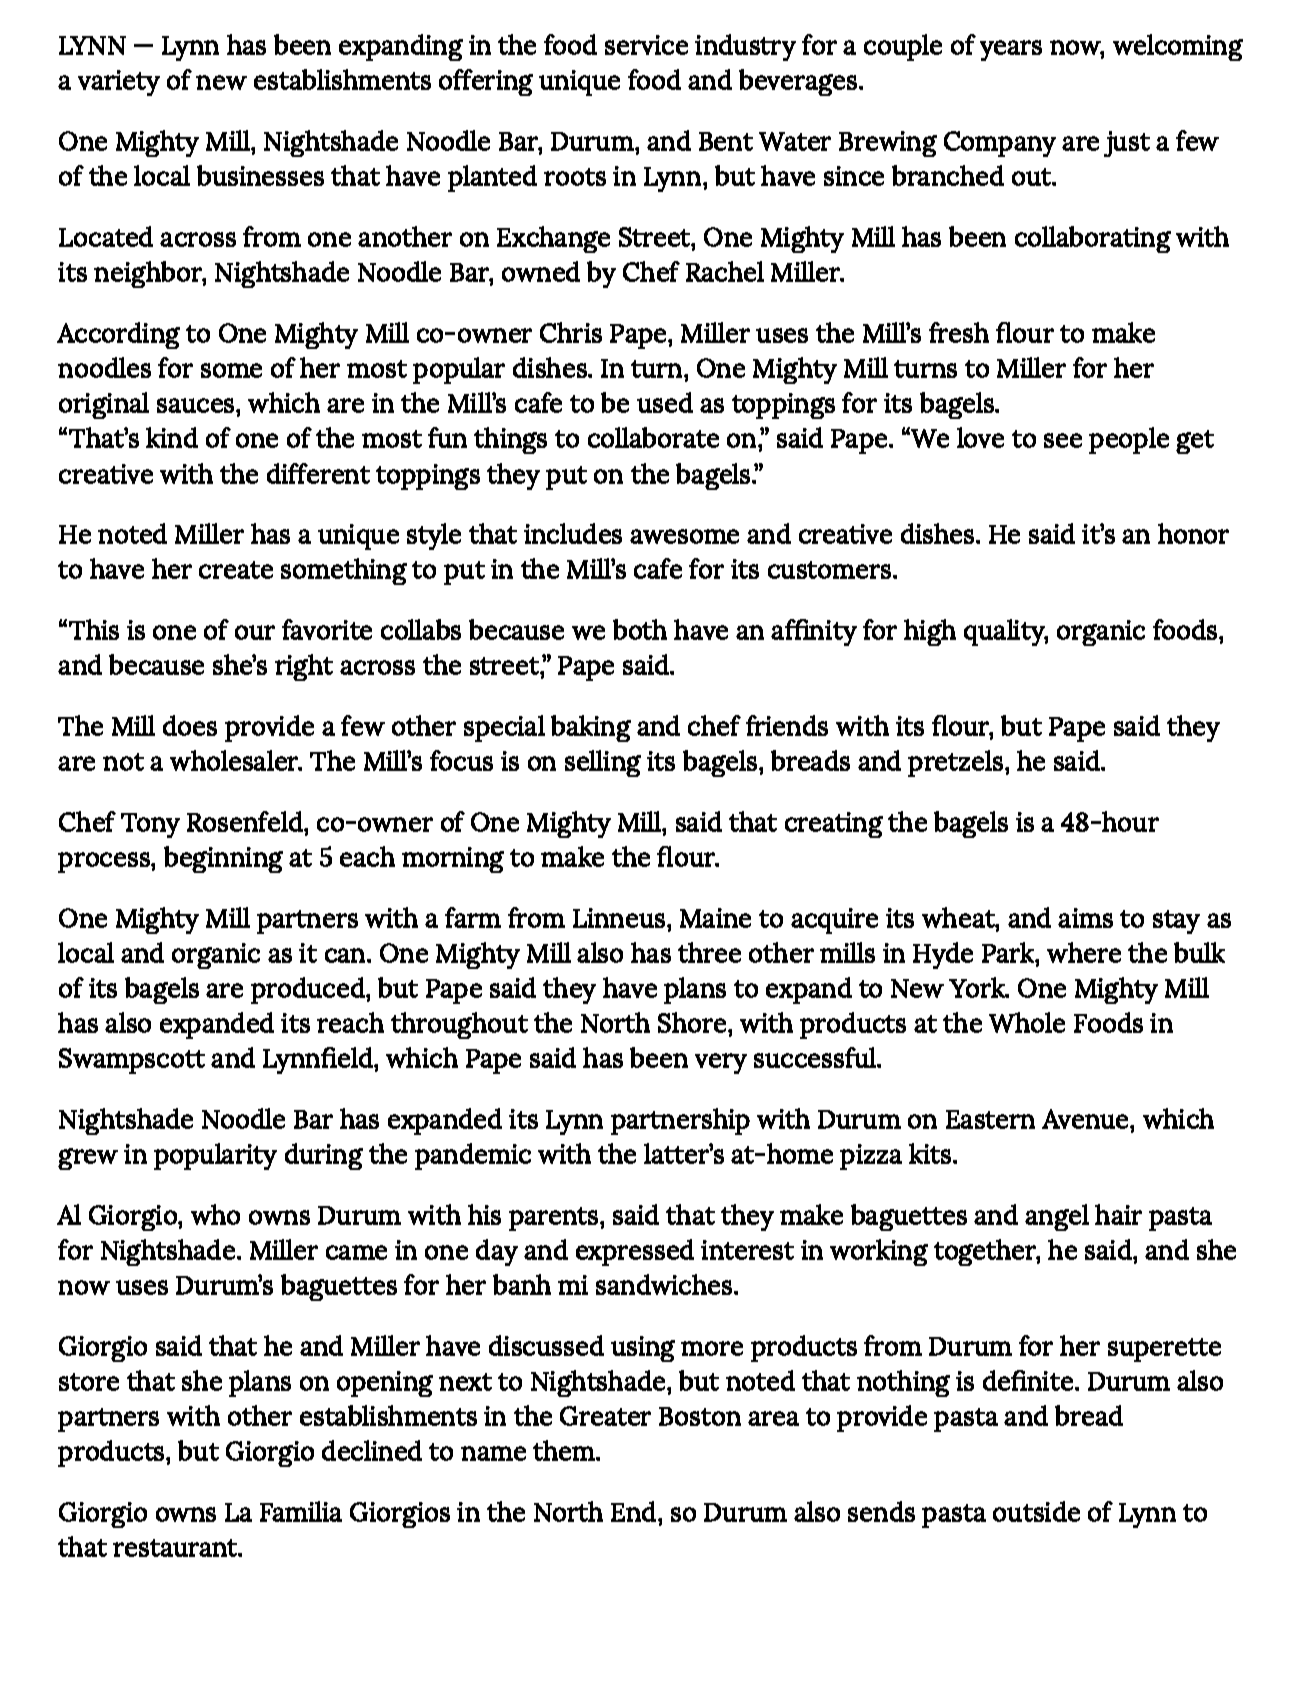 This document has width=1302, height=1685. Describe the element at coordinates (119, 83) in the document. I see `variety` at that location.
